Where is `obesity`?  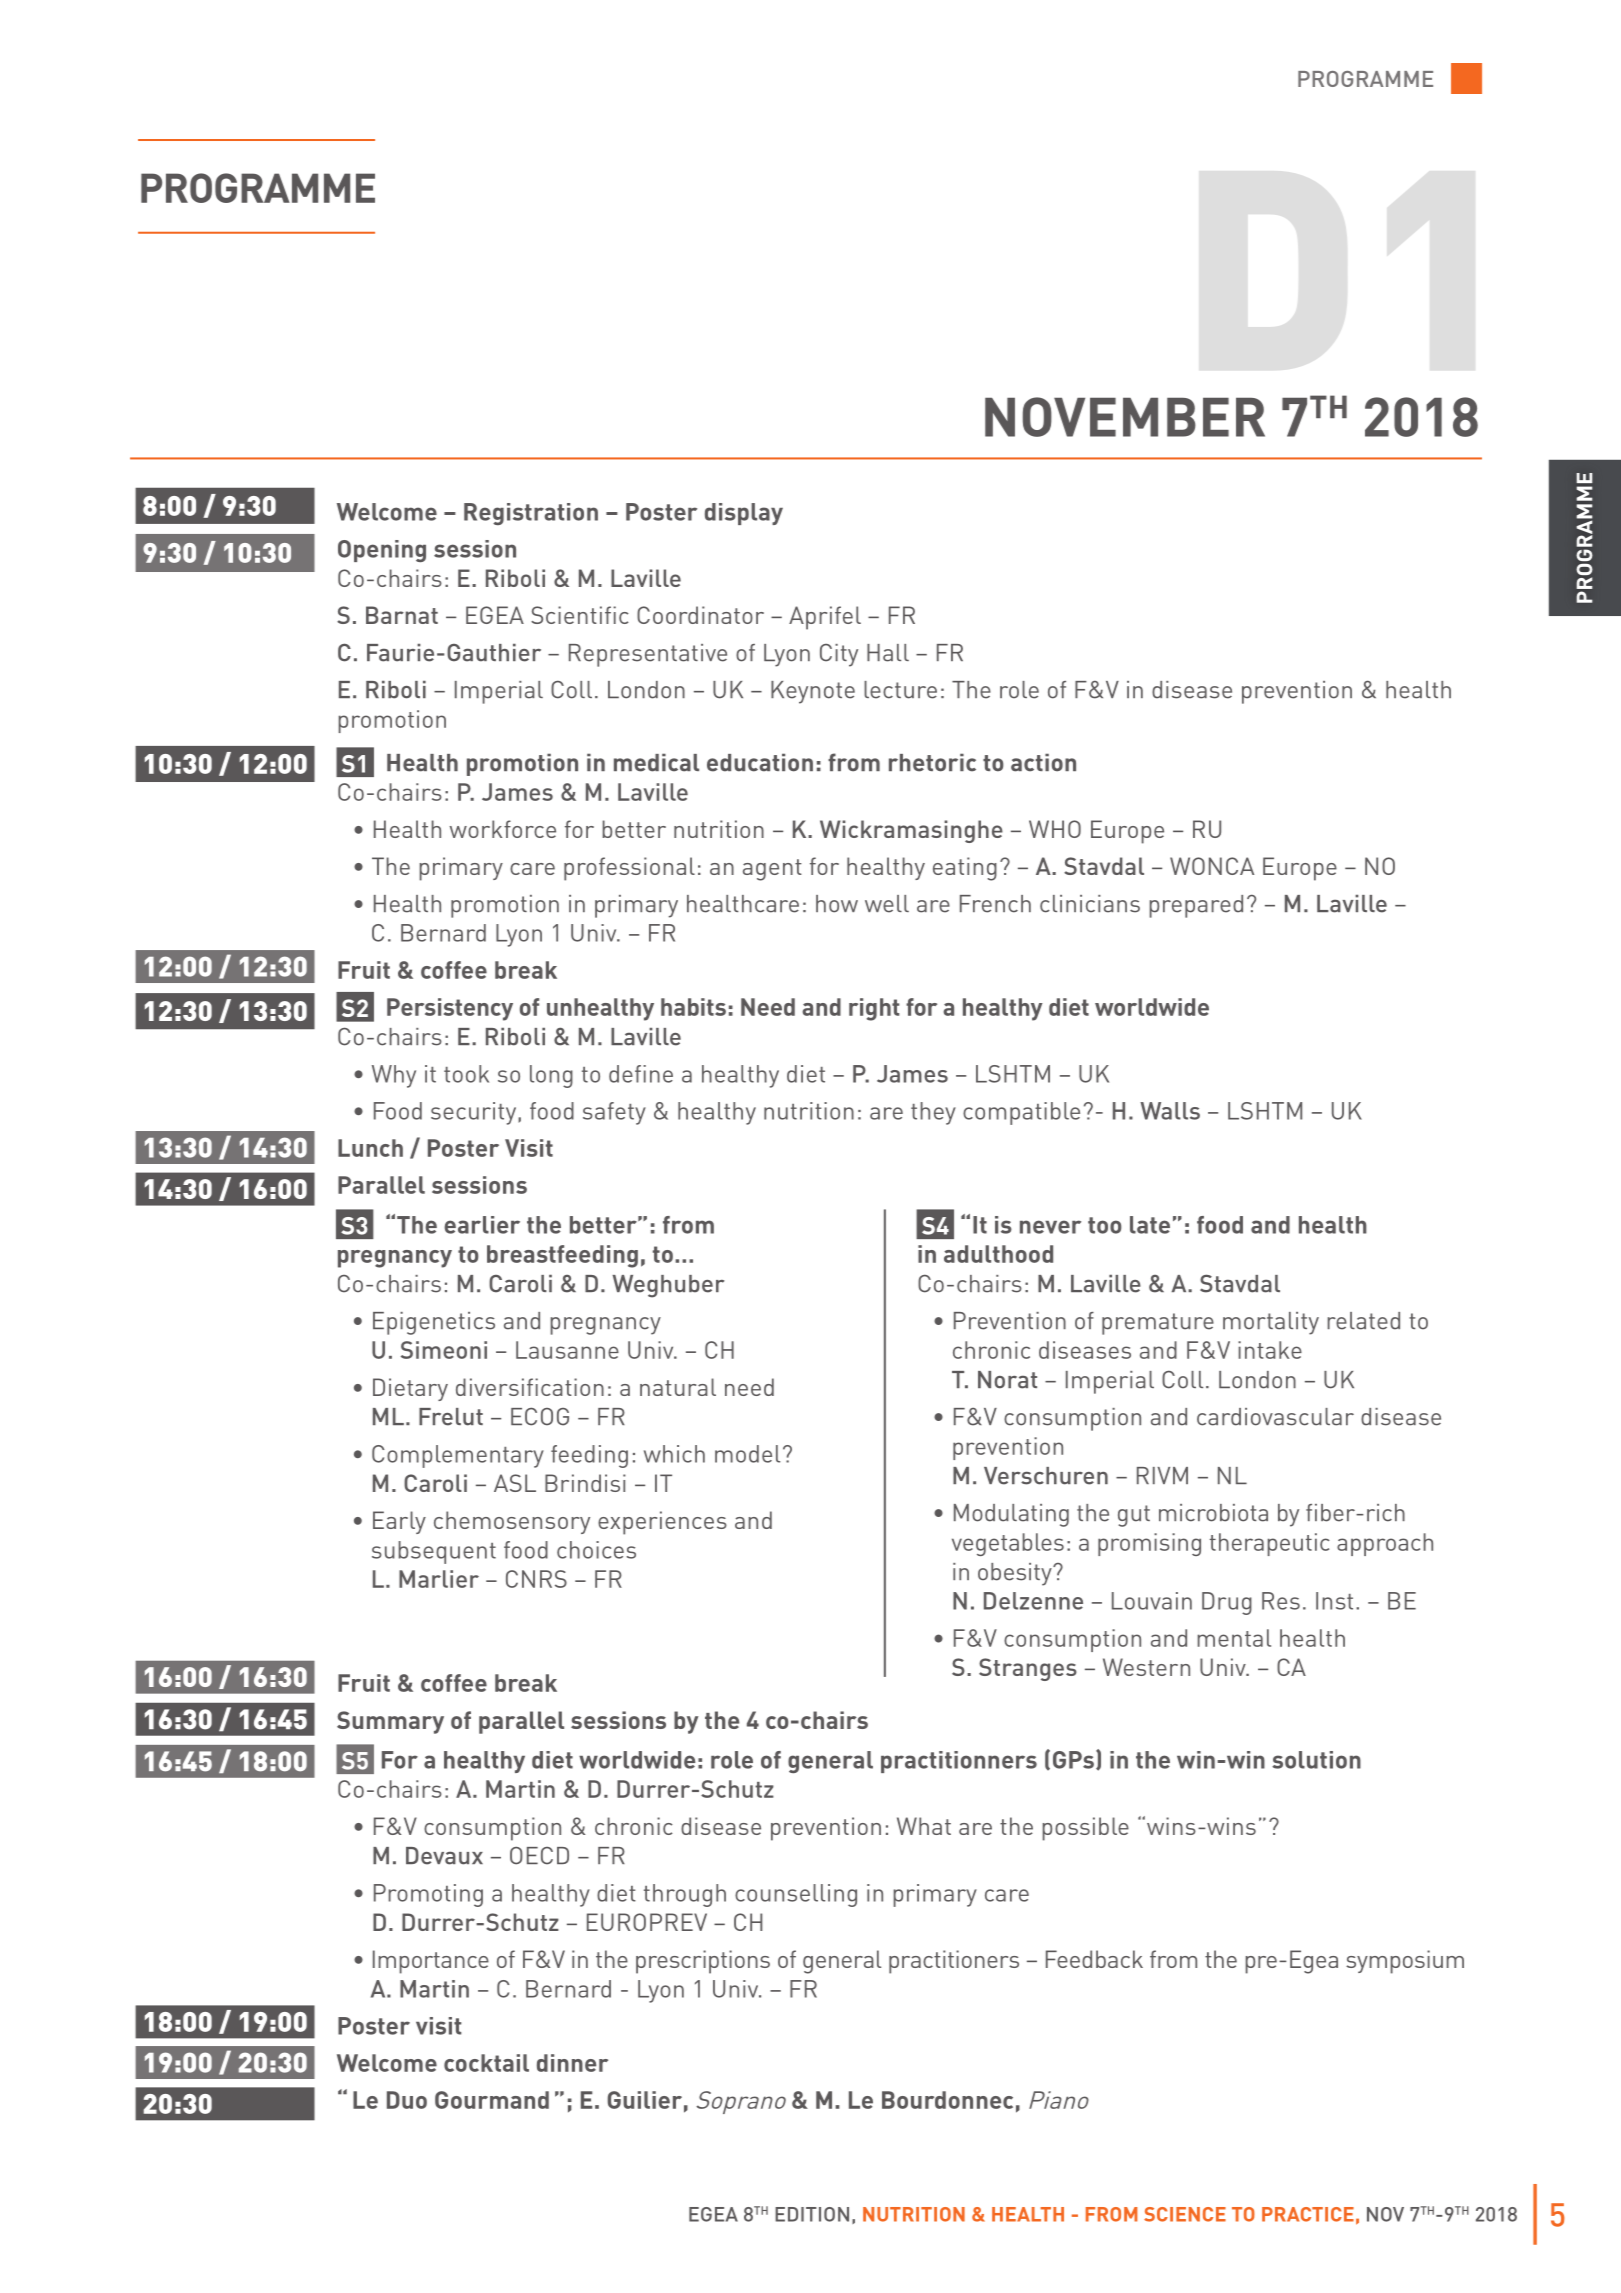
obesity is located at coordinates (1016, 1574).
